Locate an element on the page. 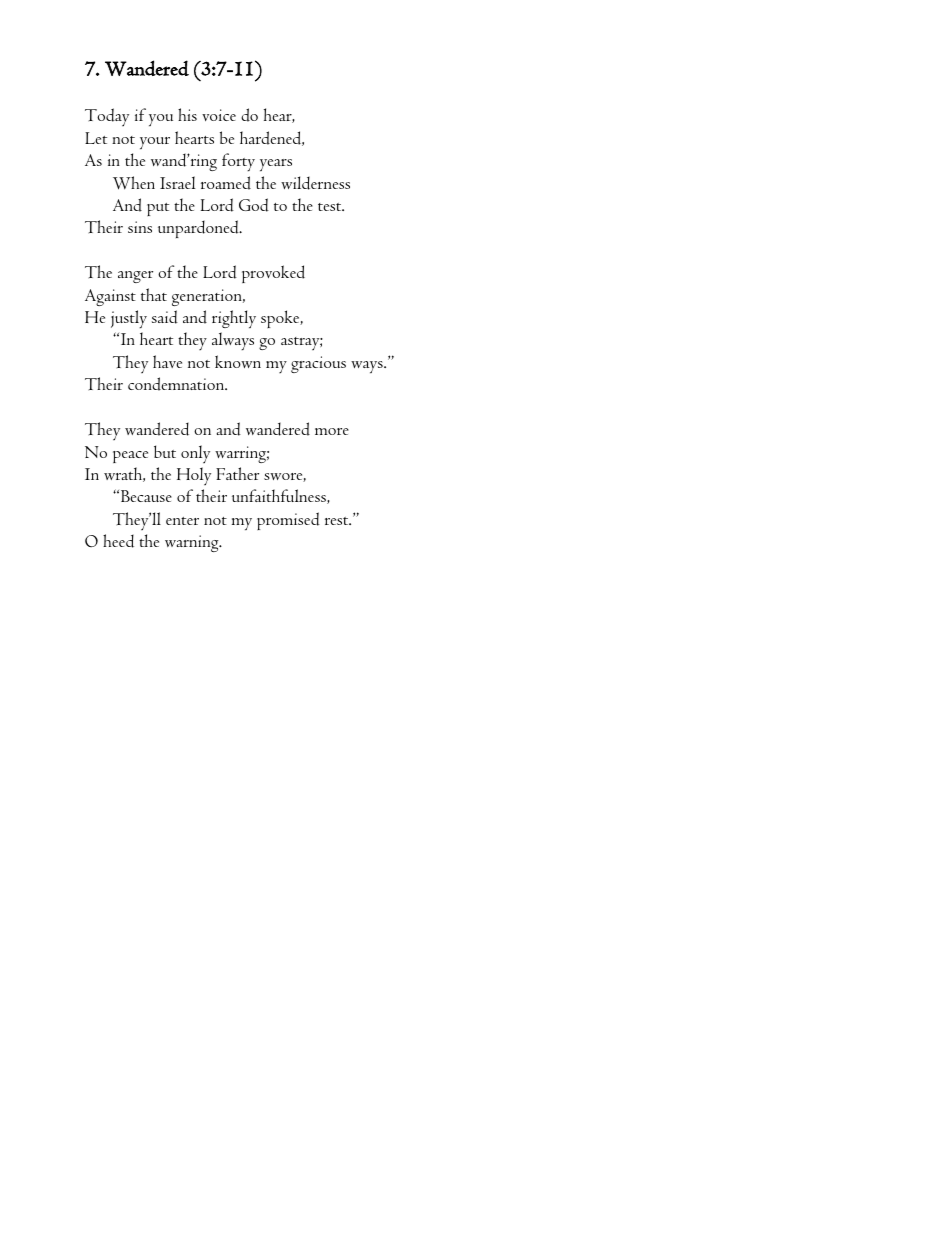  promised is located at coordinates (288, 521).
